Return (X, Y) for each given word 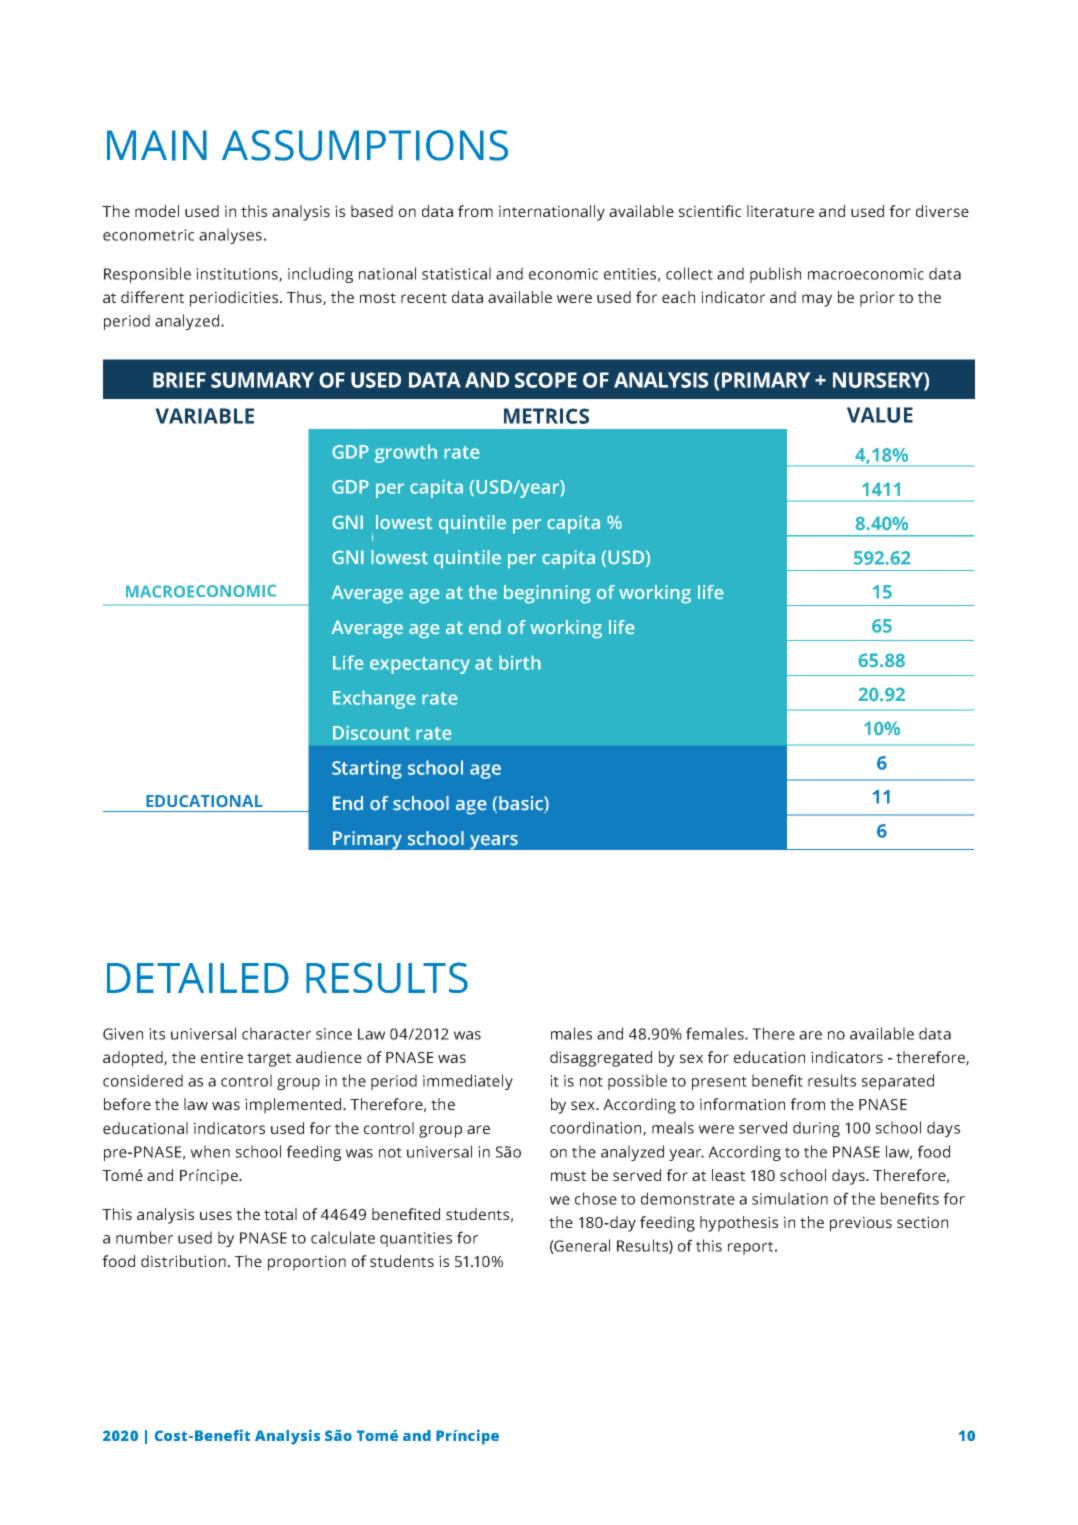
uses (216, 1215)
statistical (456, 273)
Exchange (374, 699)
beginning (547, 594)
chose (596, 1198)
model (157, 211)
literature (780, 211)
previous (861, 1224)
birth (520, 662)
